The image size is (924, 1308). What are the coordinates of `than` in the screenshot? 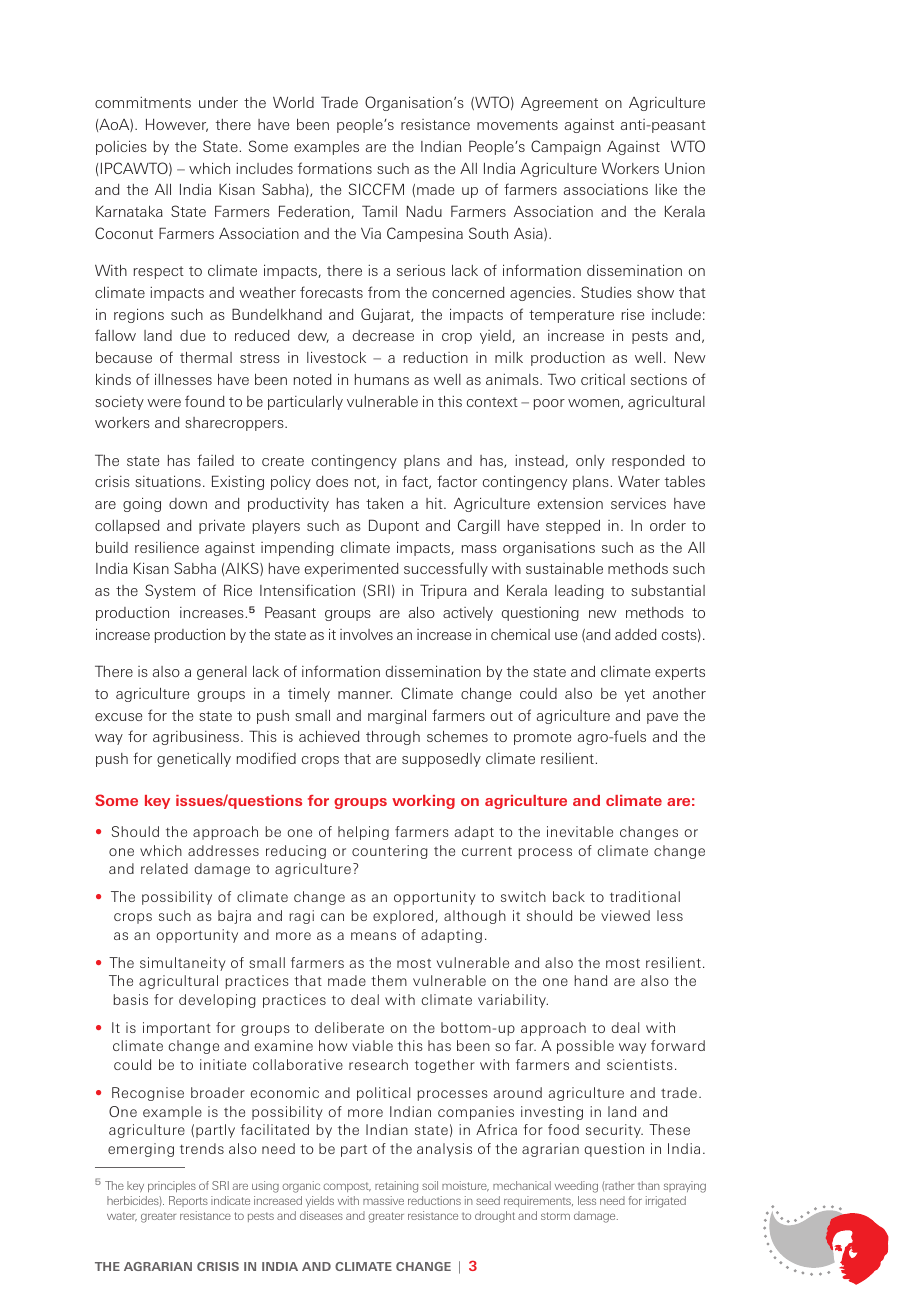 It's located at (649, 1185).
